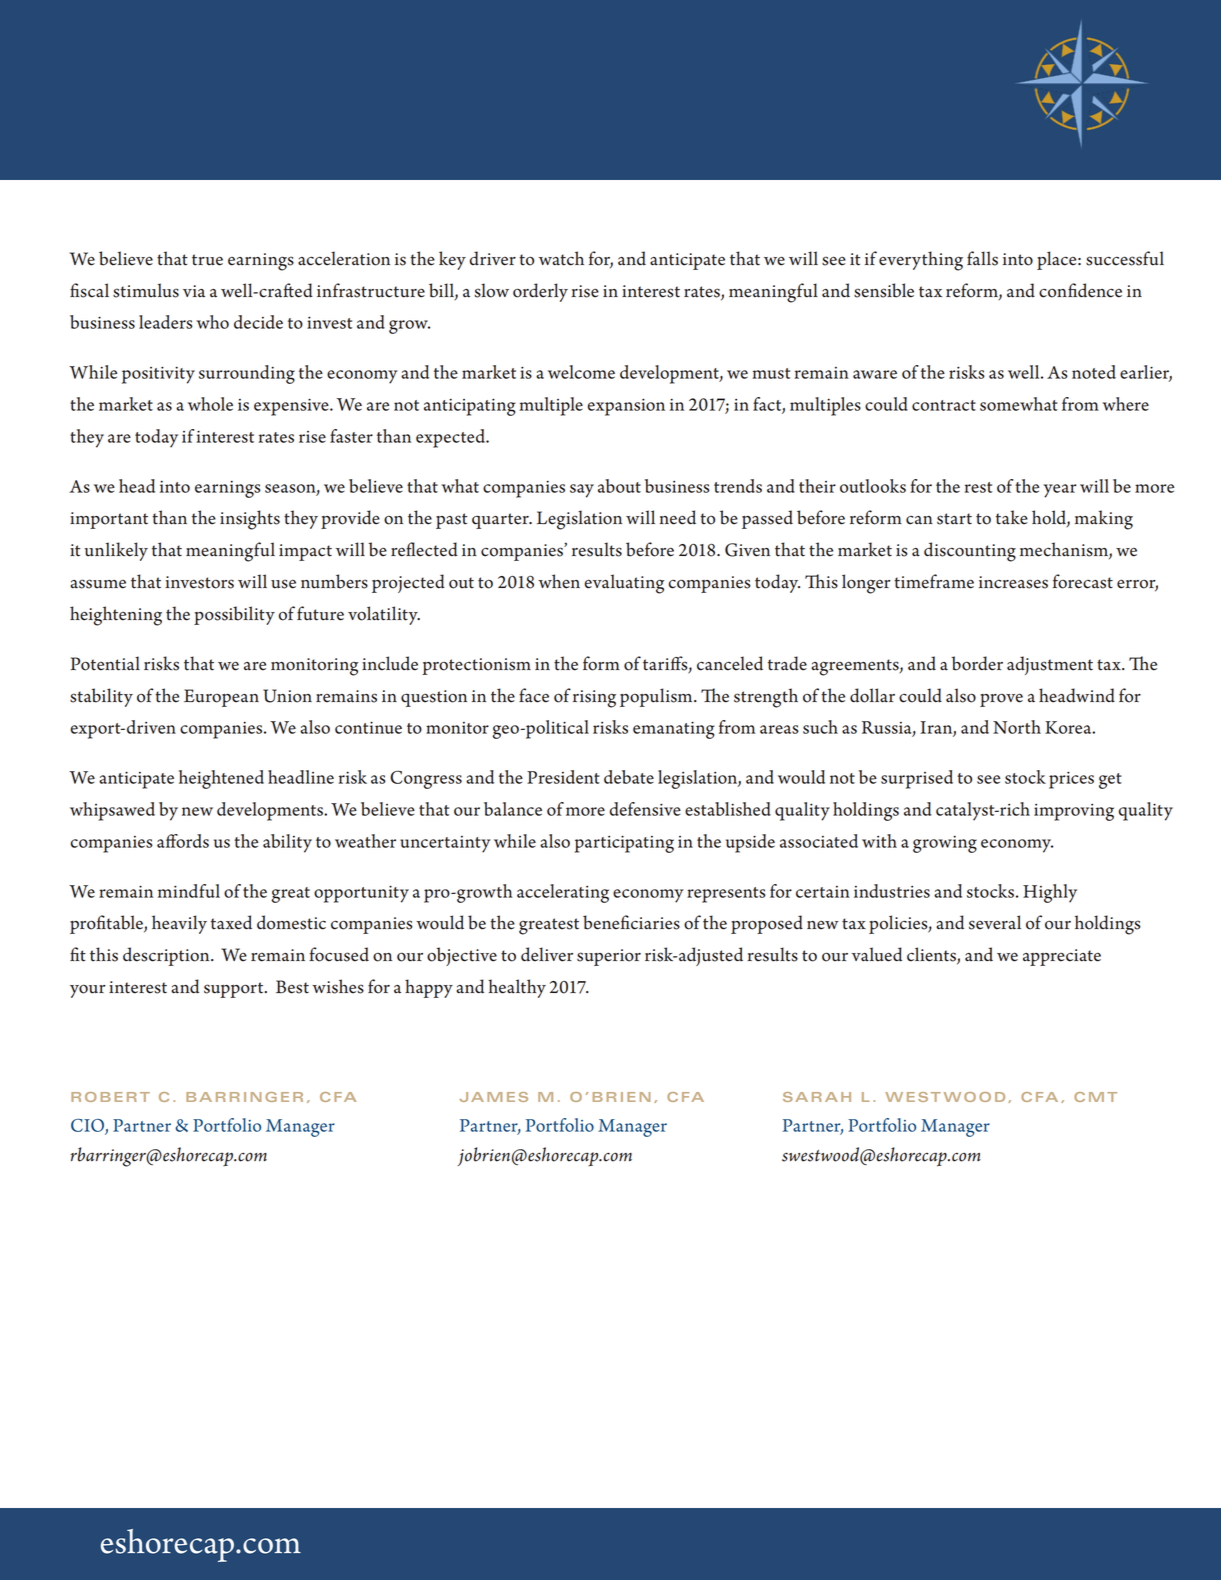 The height and width of the screenshot is (1580, 1221). I want to click on falls, so click(982, 258).
